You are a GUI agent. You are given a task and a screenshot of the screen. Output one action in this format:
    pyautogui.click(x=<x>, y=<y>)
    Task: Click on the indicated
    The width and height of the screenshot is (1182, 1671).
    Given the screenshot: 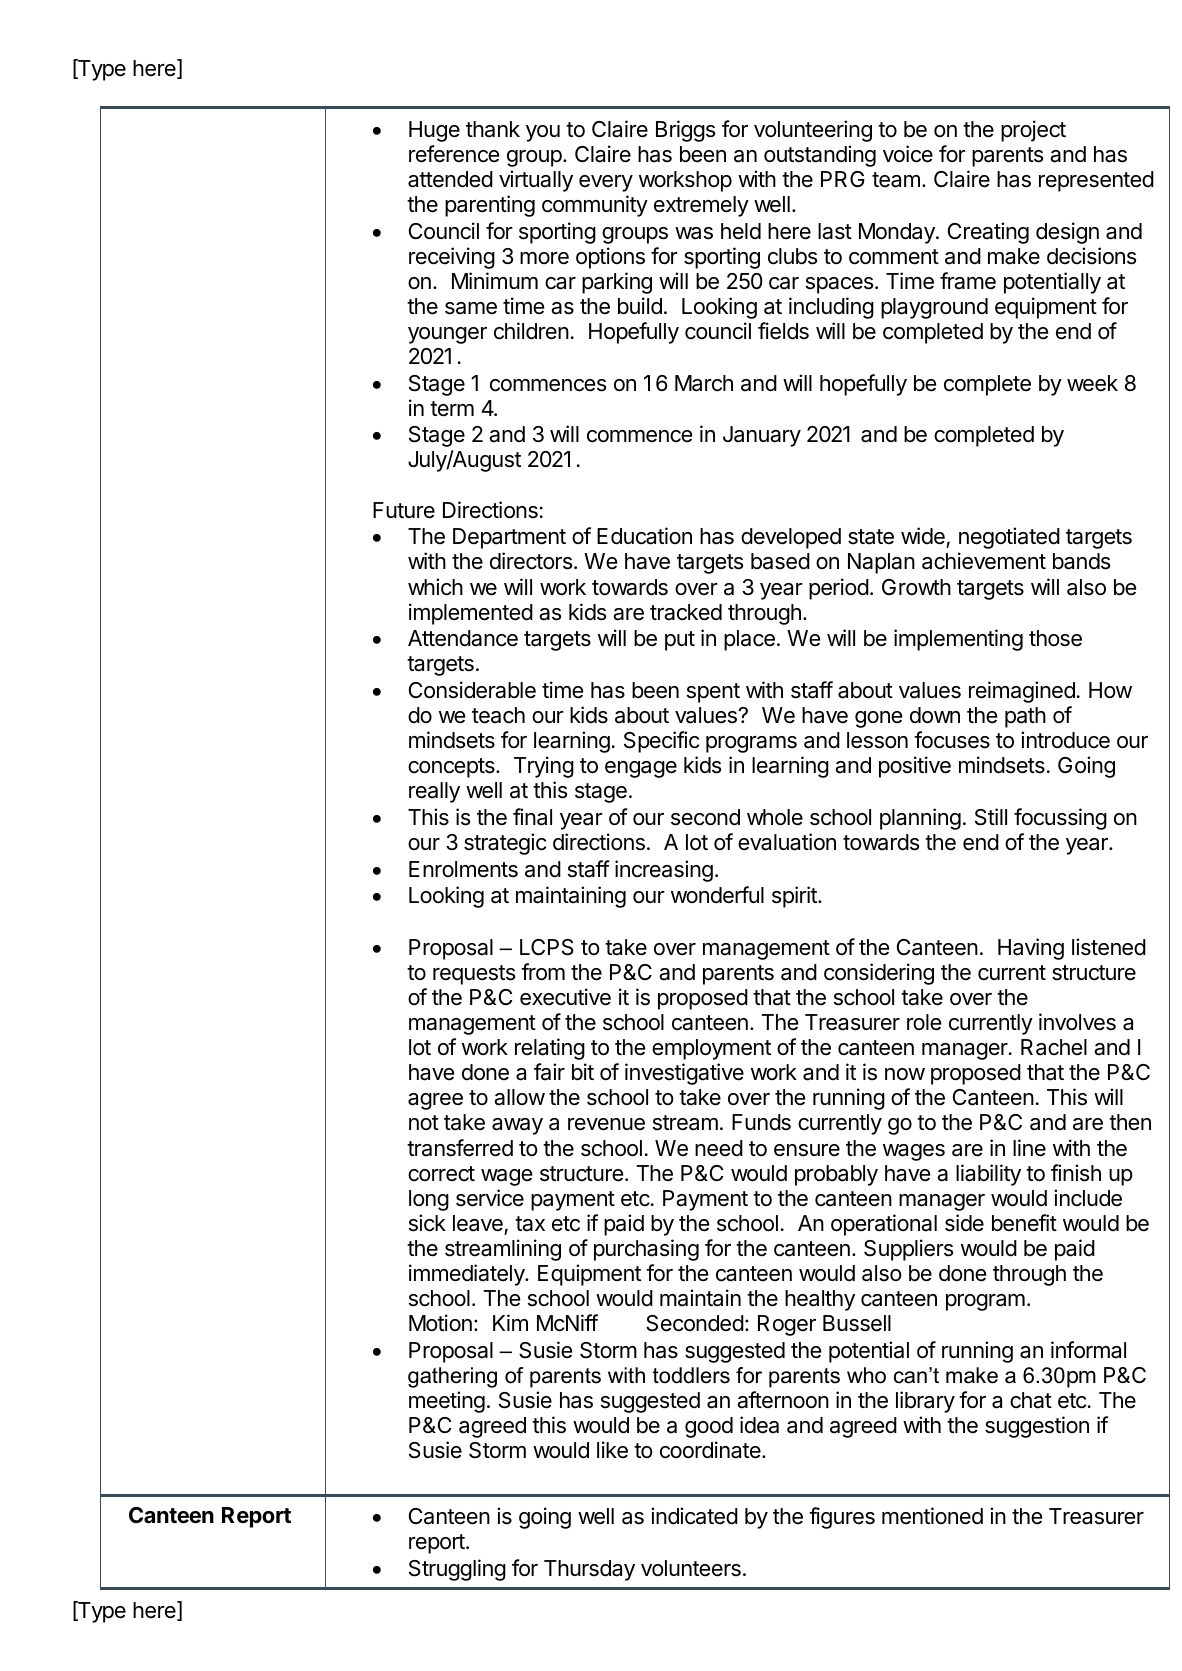 What is the action you would take?
    pyautogui.click(x=694, y=1516)
